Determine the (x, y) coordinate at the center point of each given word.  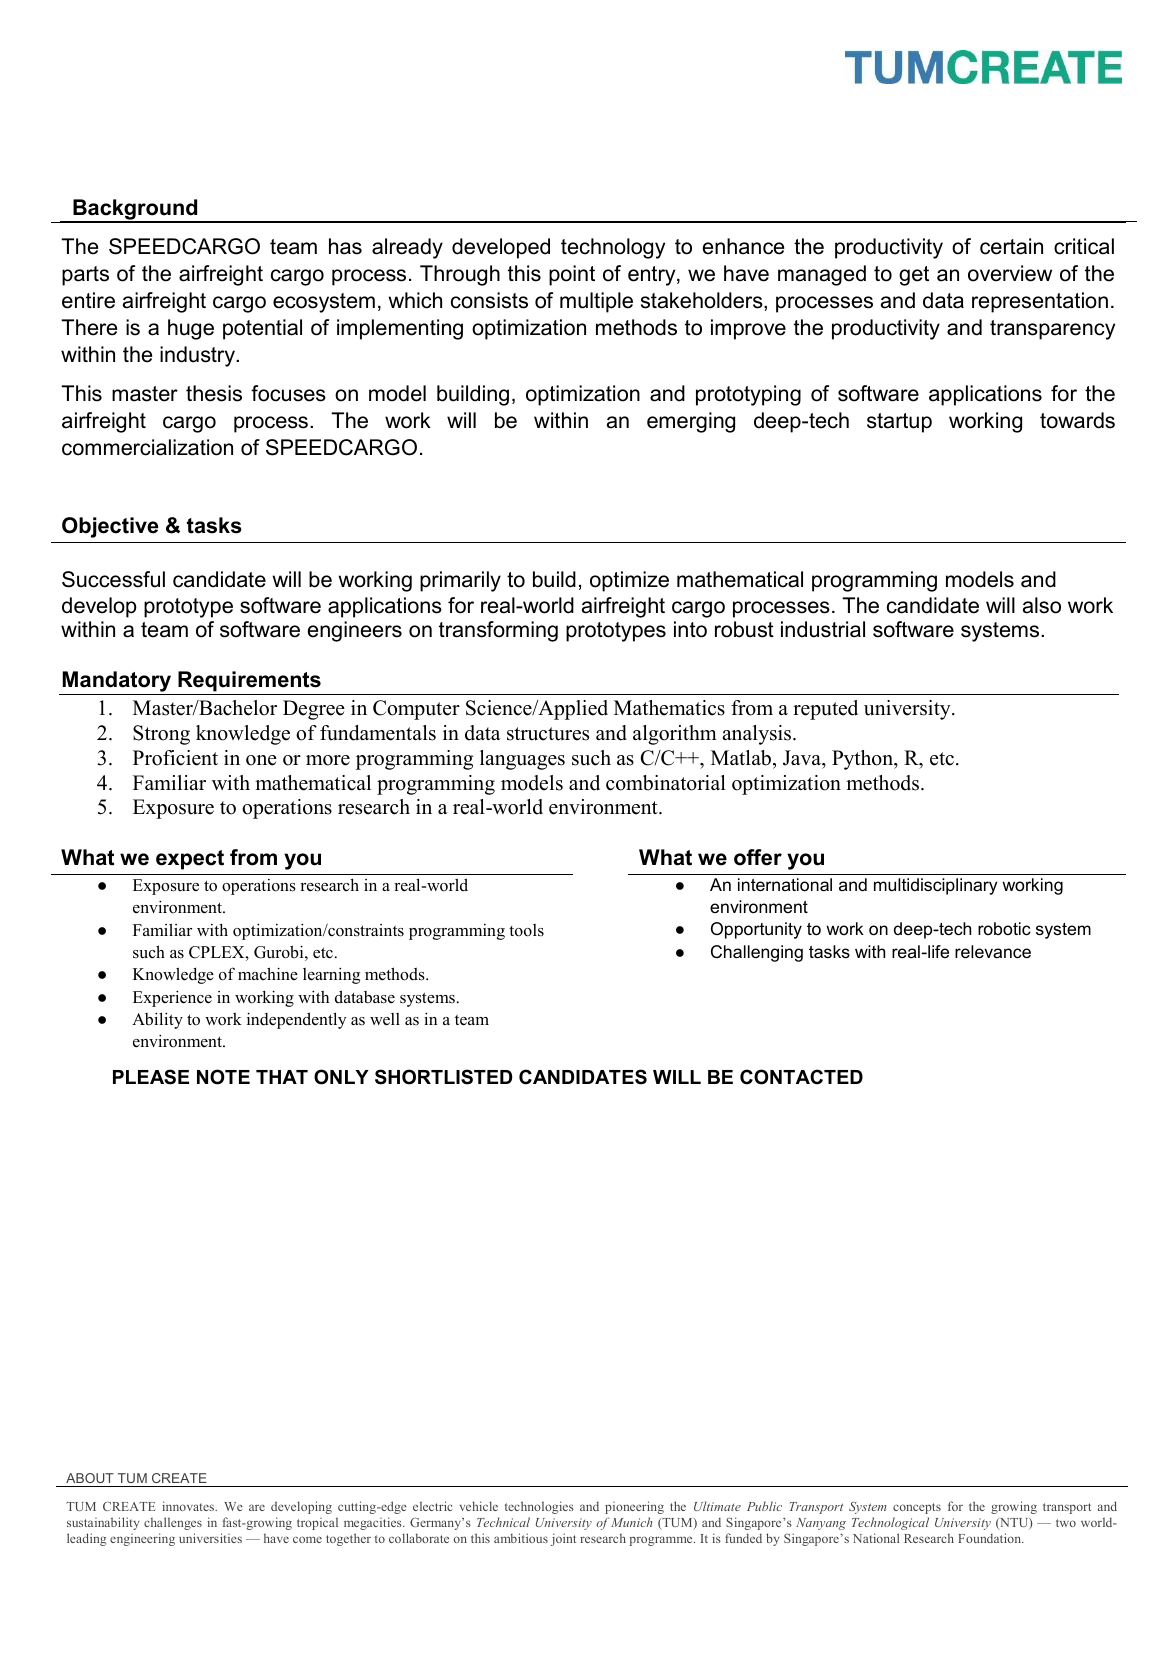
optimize (629, 581)
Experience (172, 998)
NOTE (223, 1077)
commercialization (147, 447)
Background (135, 211)
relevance (993, 952)
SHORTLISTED (443, 1077)
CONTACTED (801, 1077)
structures (548, 734)
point (572, 275)
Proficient (175, 758)
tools (526, 930)
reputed (825, 710)
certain (1011, 246)
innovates (189, 1506)
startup (899, 423)
